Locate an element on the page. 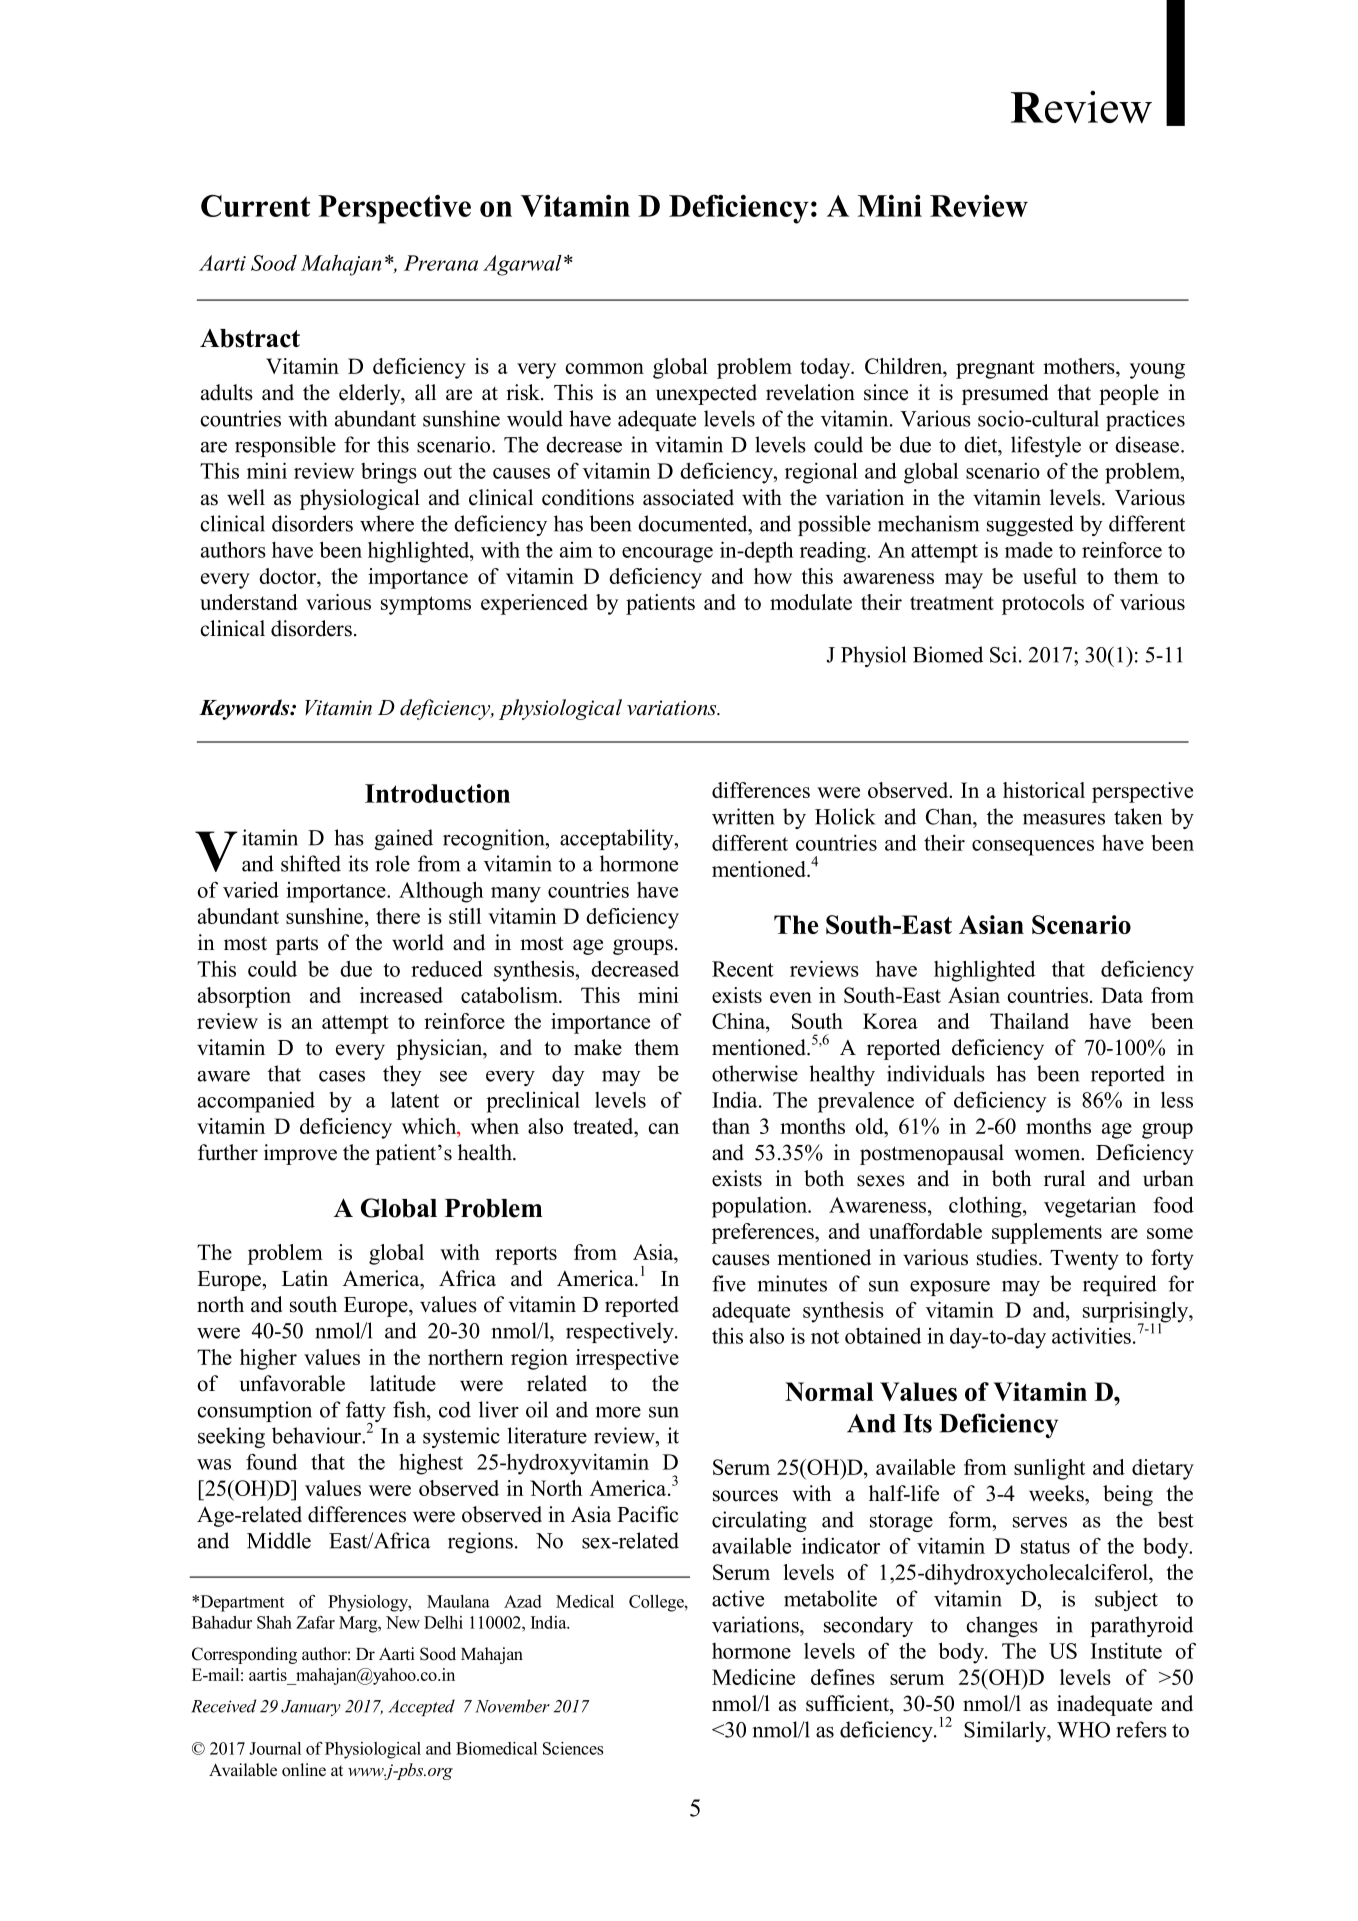  January is located at coordinates (311, 1708).
